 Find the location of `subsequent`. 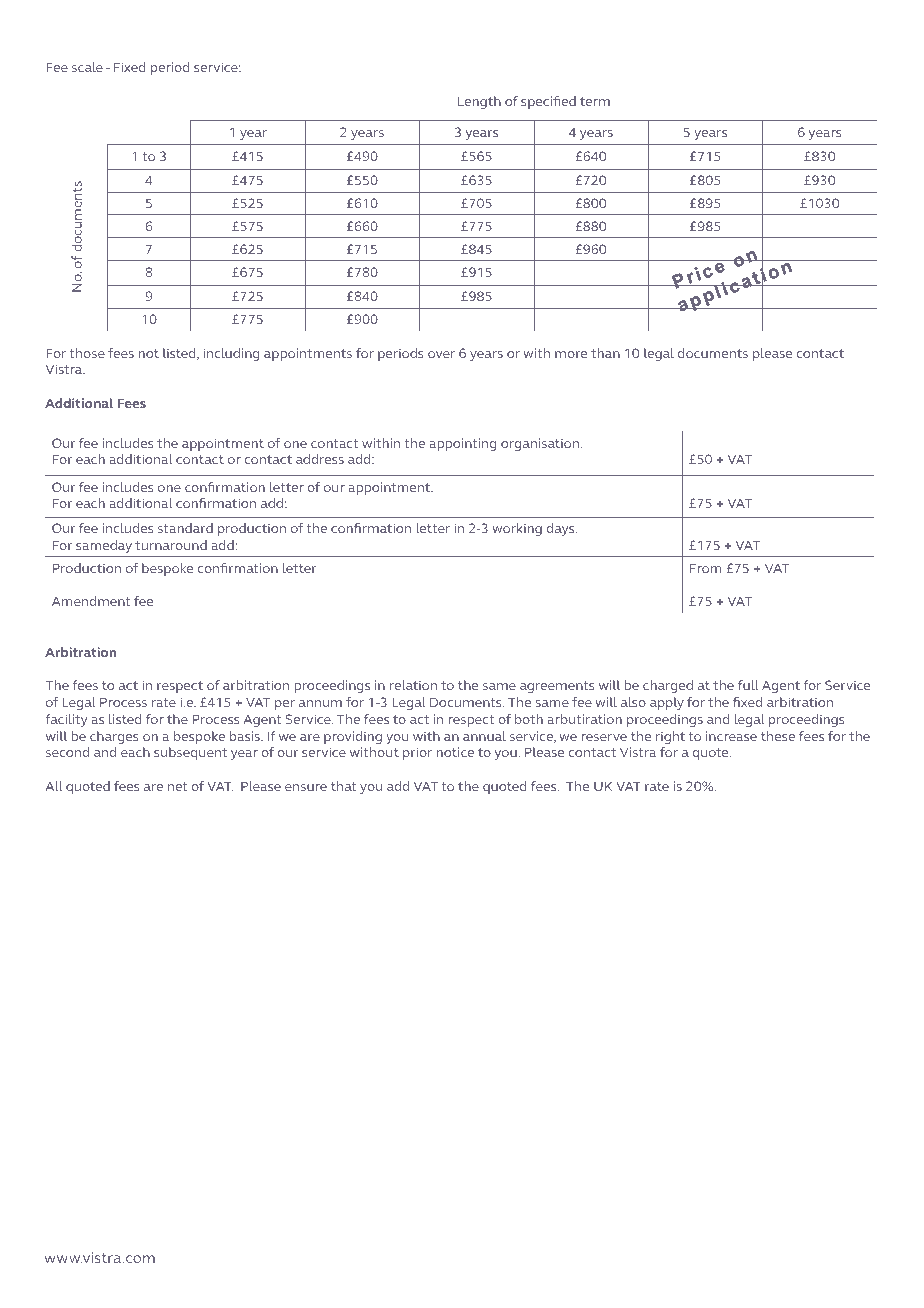

subsequent is located at coordinates (190, 753).
